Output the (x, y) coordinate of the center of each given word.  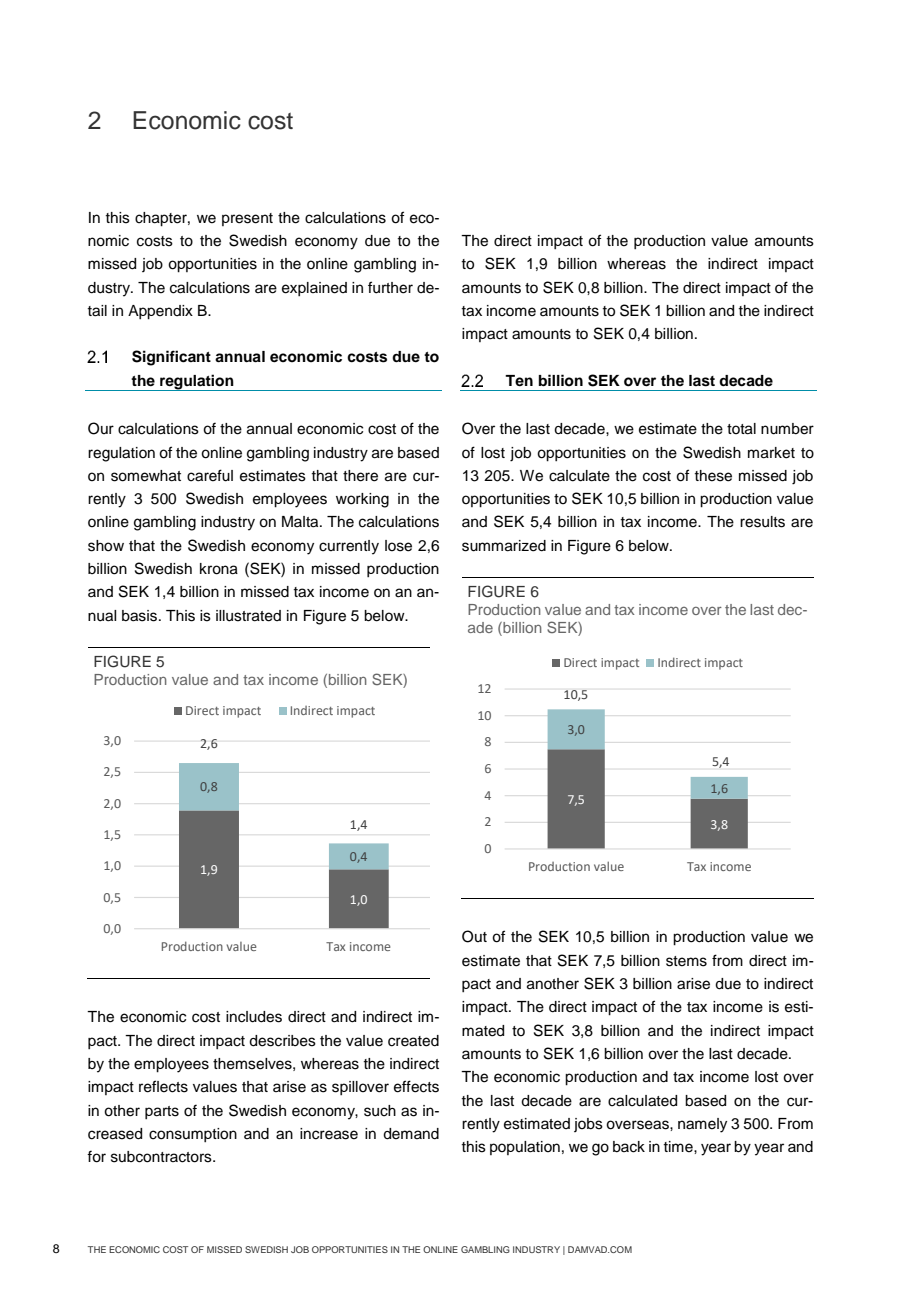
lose (398, 546)
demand (411, 1134)
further (390, 287)
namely (702, 1125)
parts (162, 1112)
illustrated (248, 616)
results (762, 522)
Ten (519, 380)
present (247, 219)
